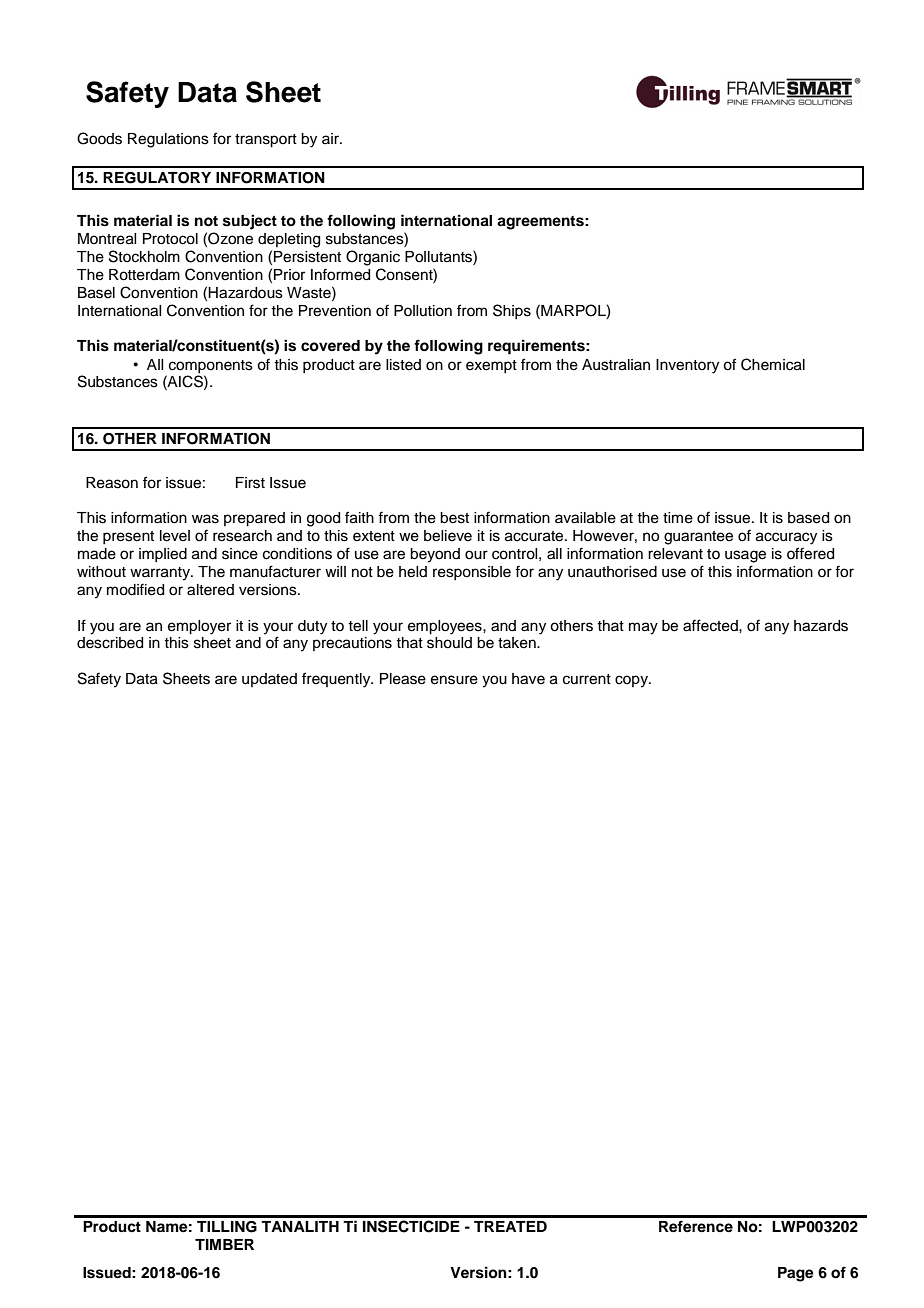 The image size is (924, 1308). I want to click on REGULATORY, so click(157, 178).
